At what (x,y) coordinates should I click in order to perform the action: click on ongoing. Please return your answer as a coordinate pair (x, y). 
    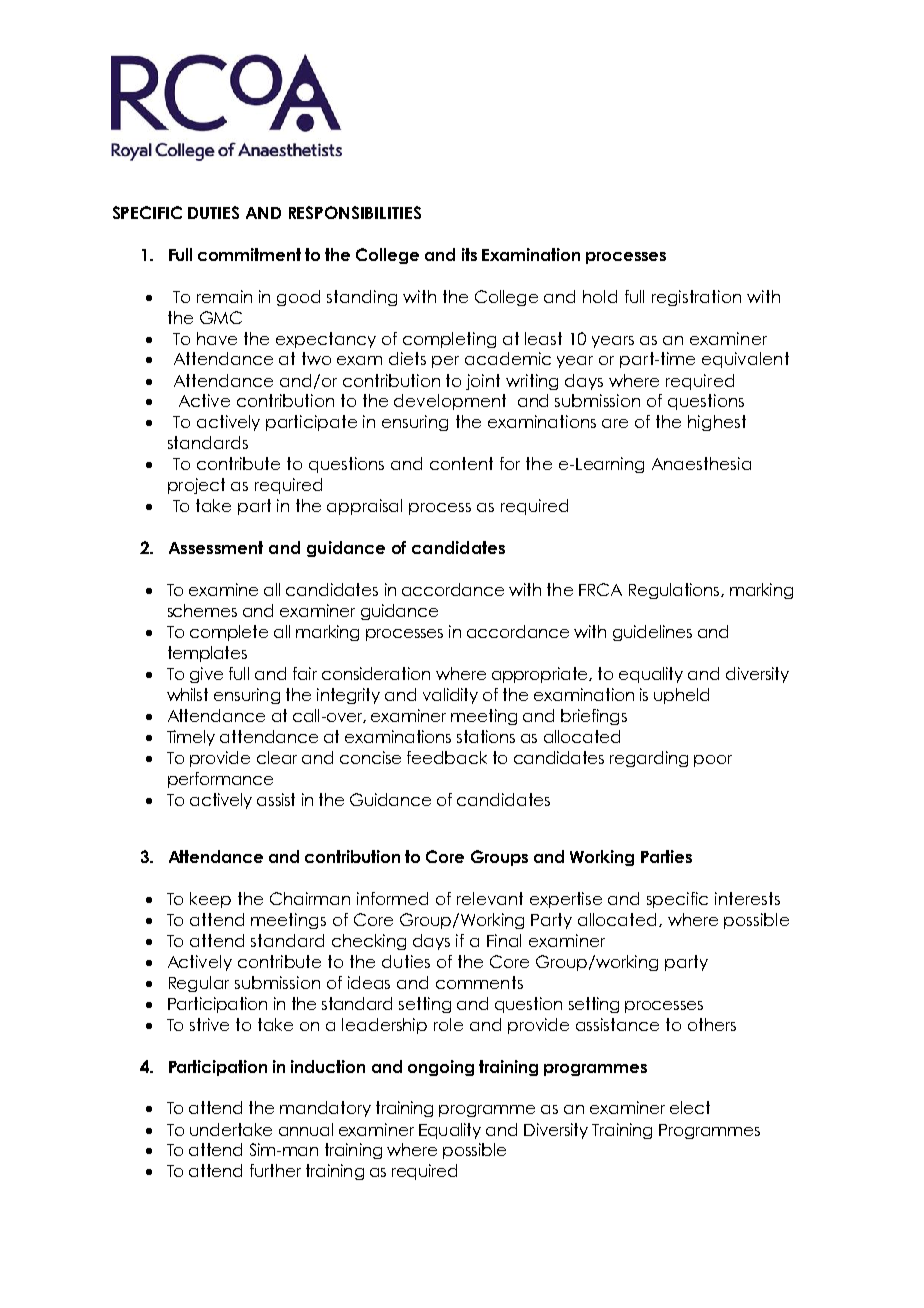
    Looking at the image, I should click on (441, 1068).
